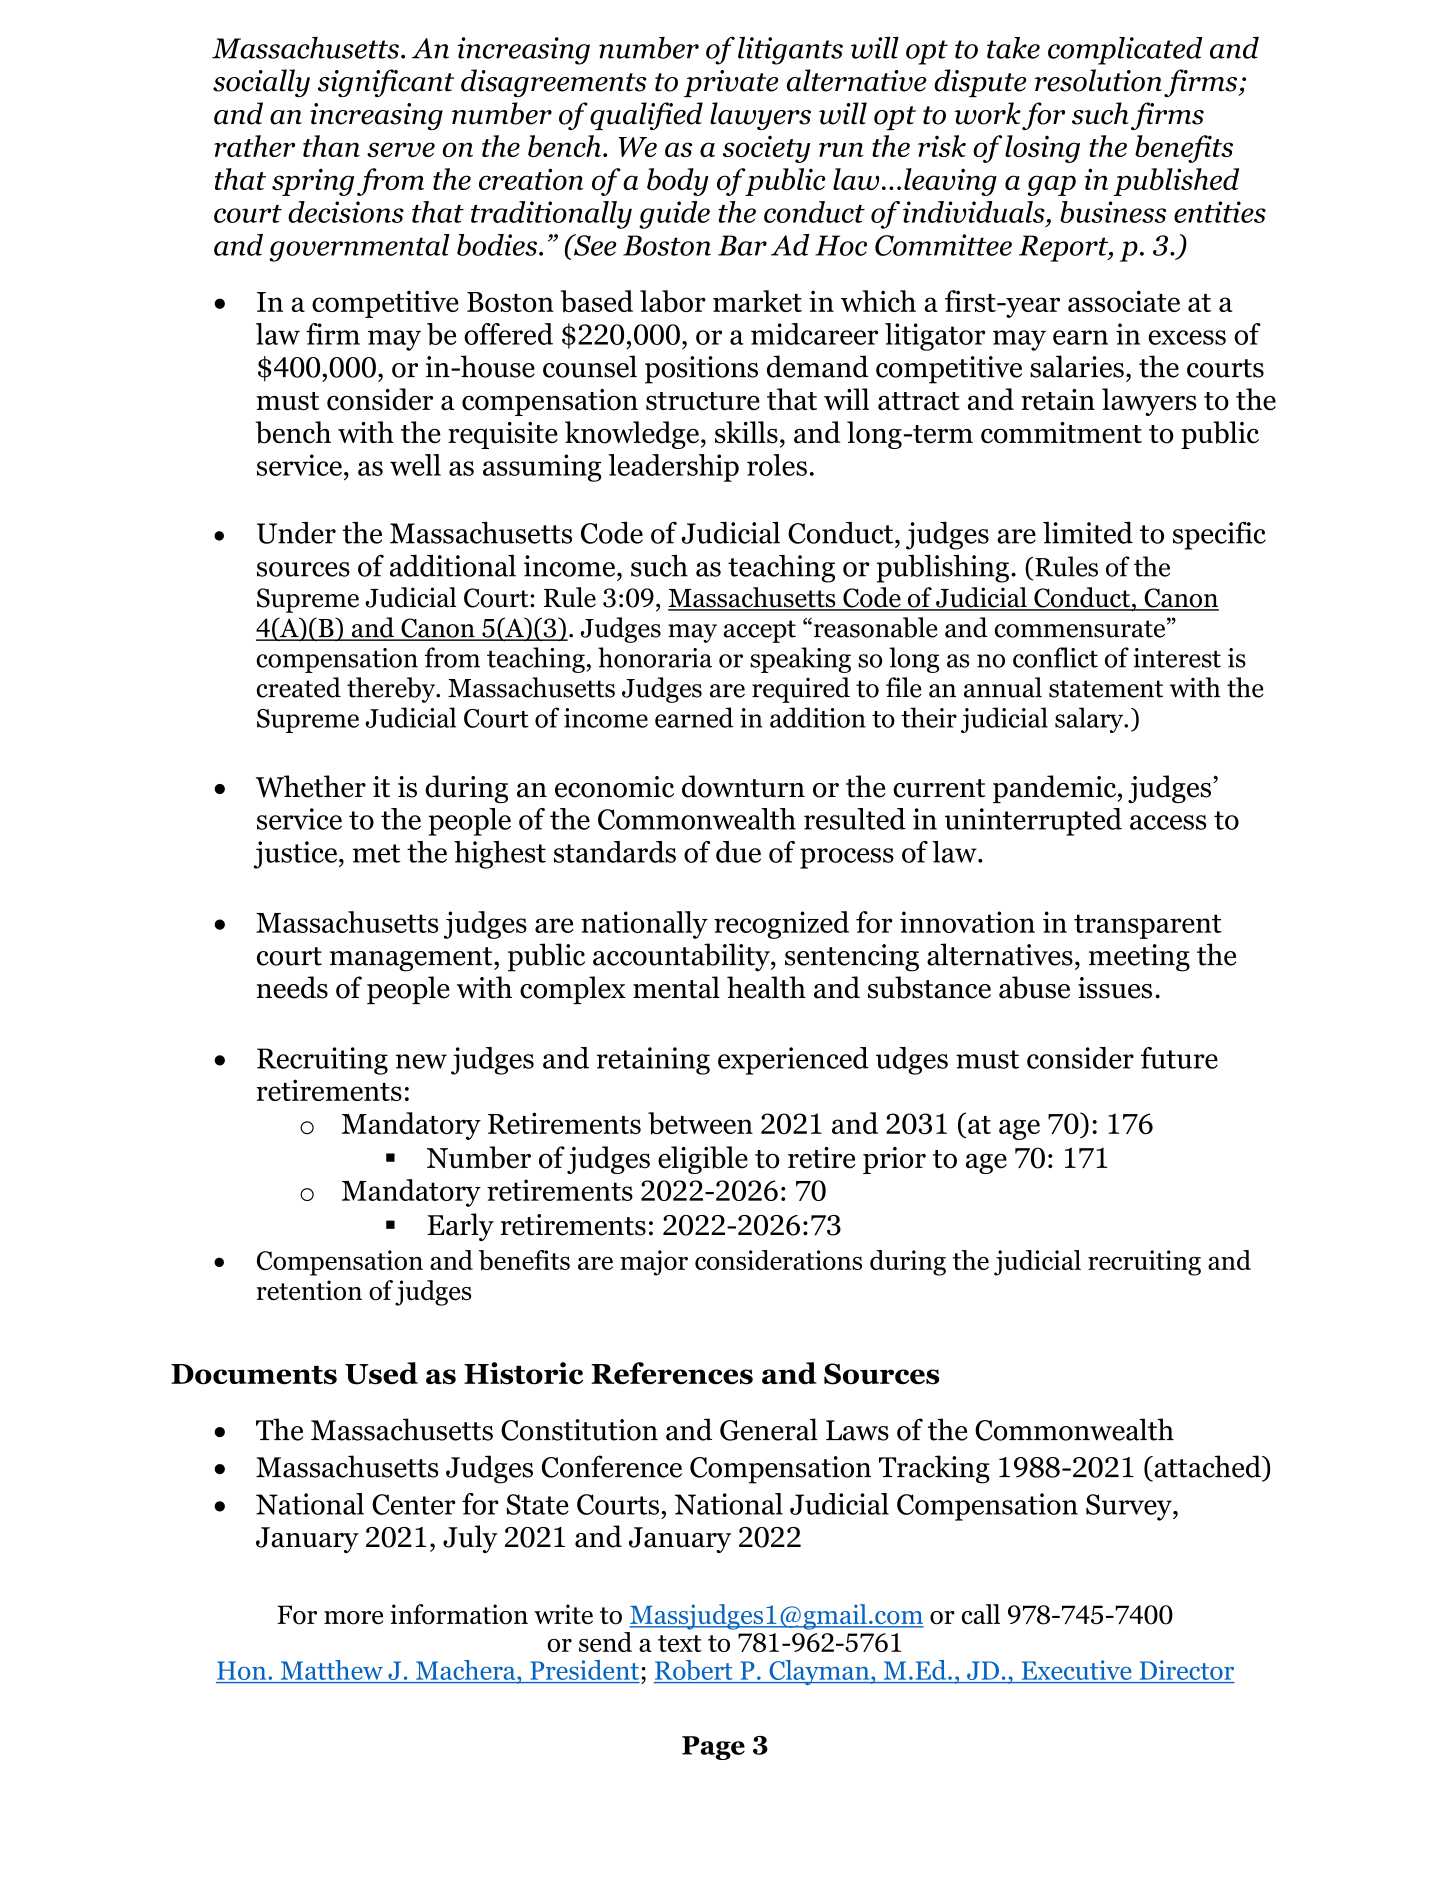 This document has height=1877, width=1450. I want to click on attached, so click(1207, 1466).
